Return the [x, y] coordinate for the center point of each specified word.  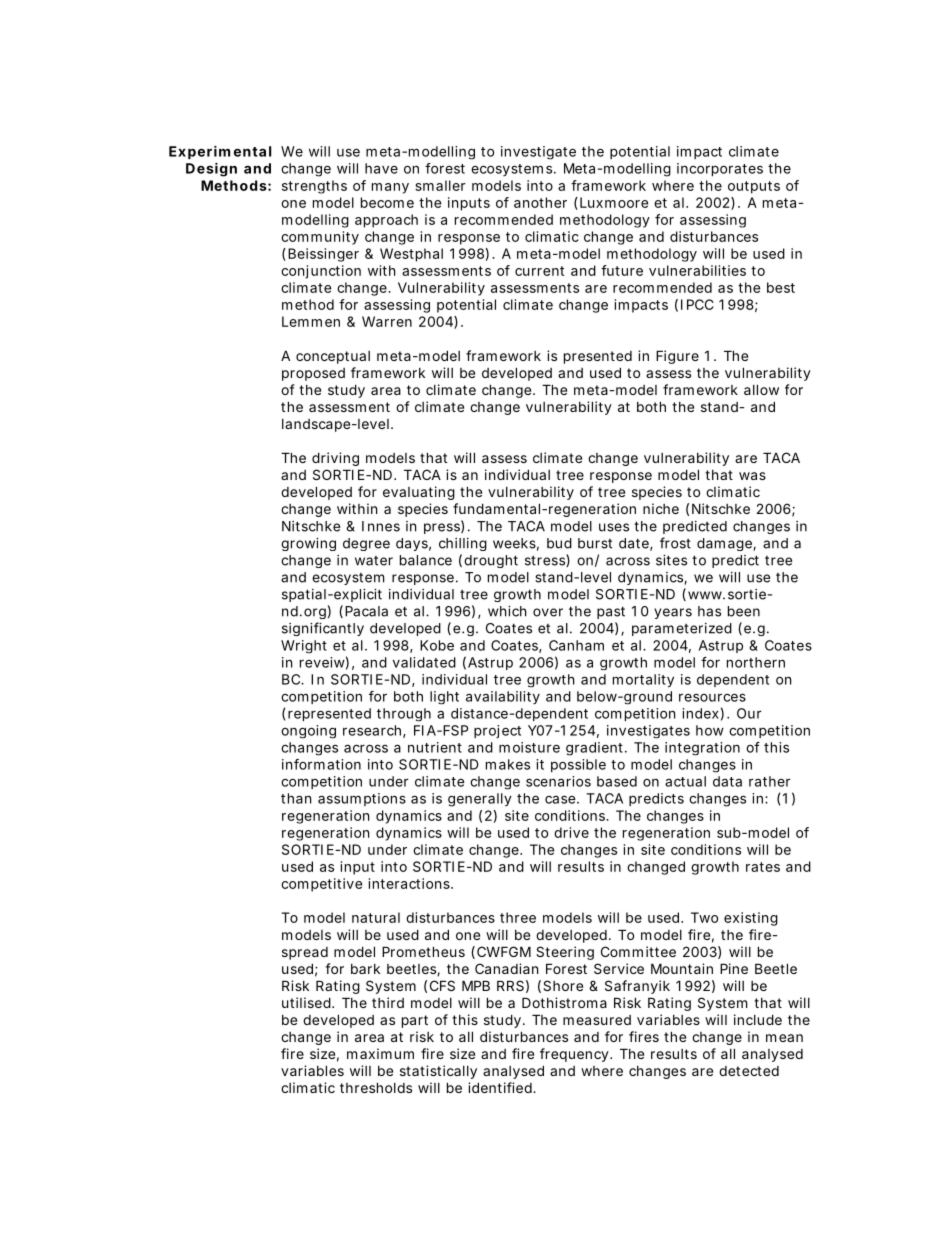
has [709, 611]
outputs [754, 187]
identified [501, 1087]
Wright [304, 646]
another [540, 202]
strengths [314, 187]
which [507, 611]
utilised [306, 1002]
